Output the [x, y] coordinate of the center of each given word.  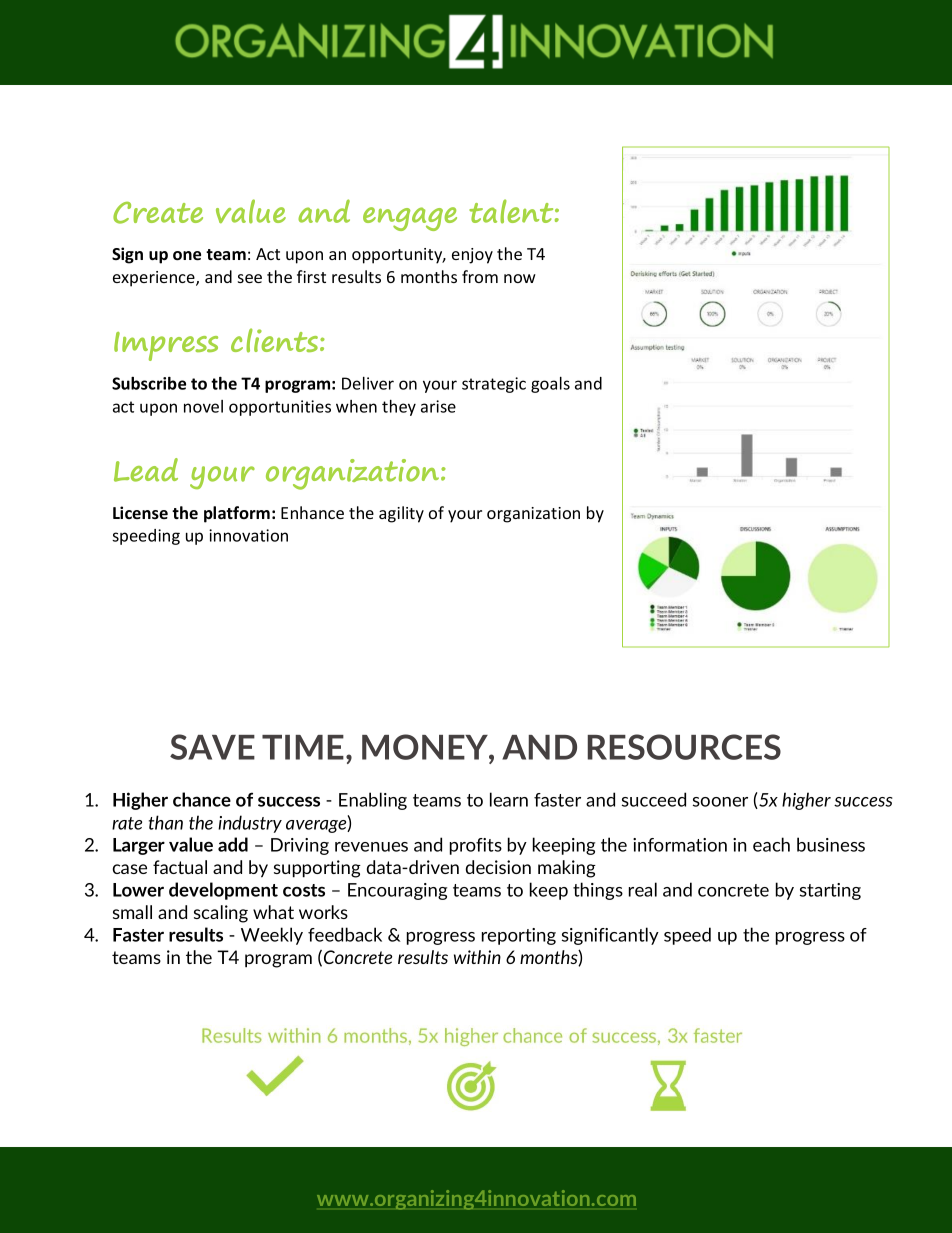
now [520, 278]
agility [401, 514]
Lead [146, 470]
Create [158, 213]
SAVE [212, 747]
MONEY [426, 747]
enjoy [472, 256]
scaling [221, 914]
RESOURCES [684, 747]
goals [550, 385]
